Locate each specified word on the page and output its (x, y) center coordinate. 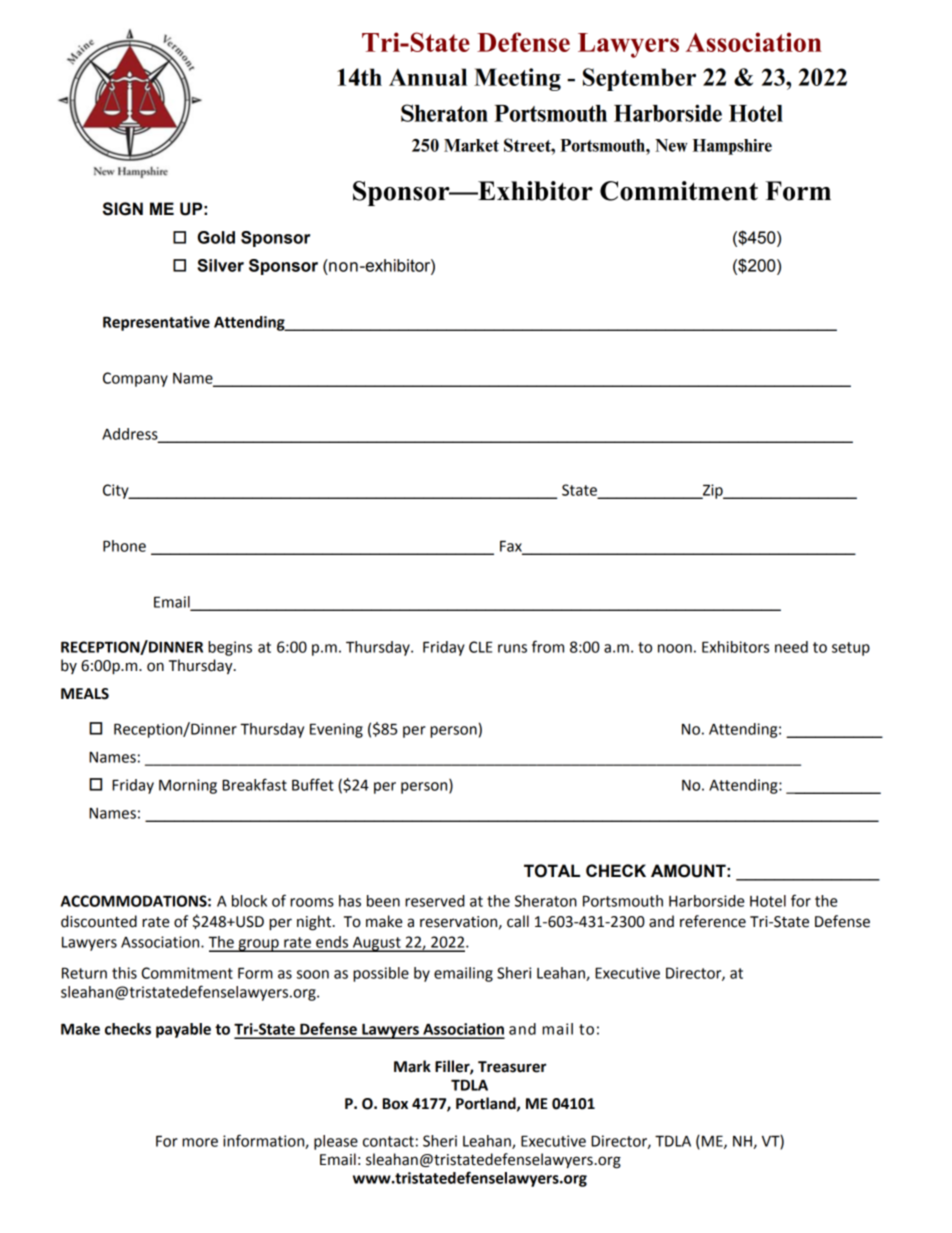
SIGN (123, 209)
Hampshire (732, 147)
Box (395, 1104)
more (200, 1142)
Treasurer (512, 1067)
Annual (428, 77)
